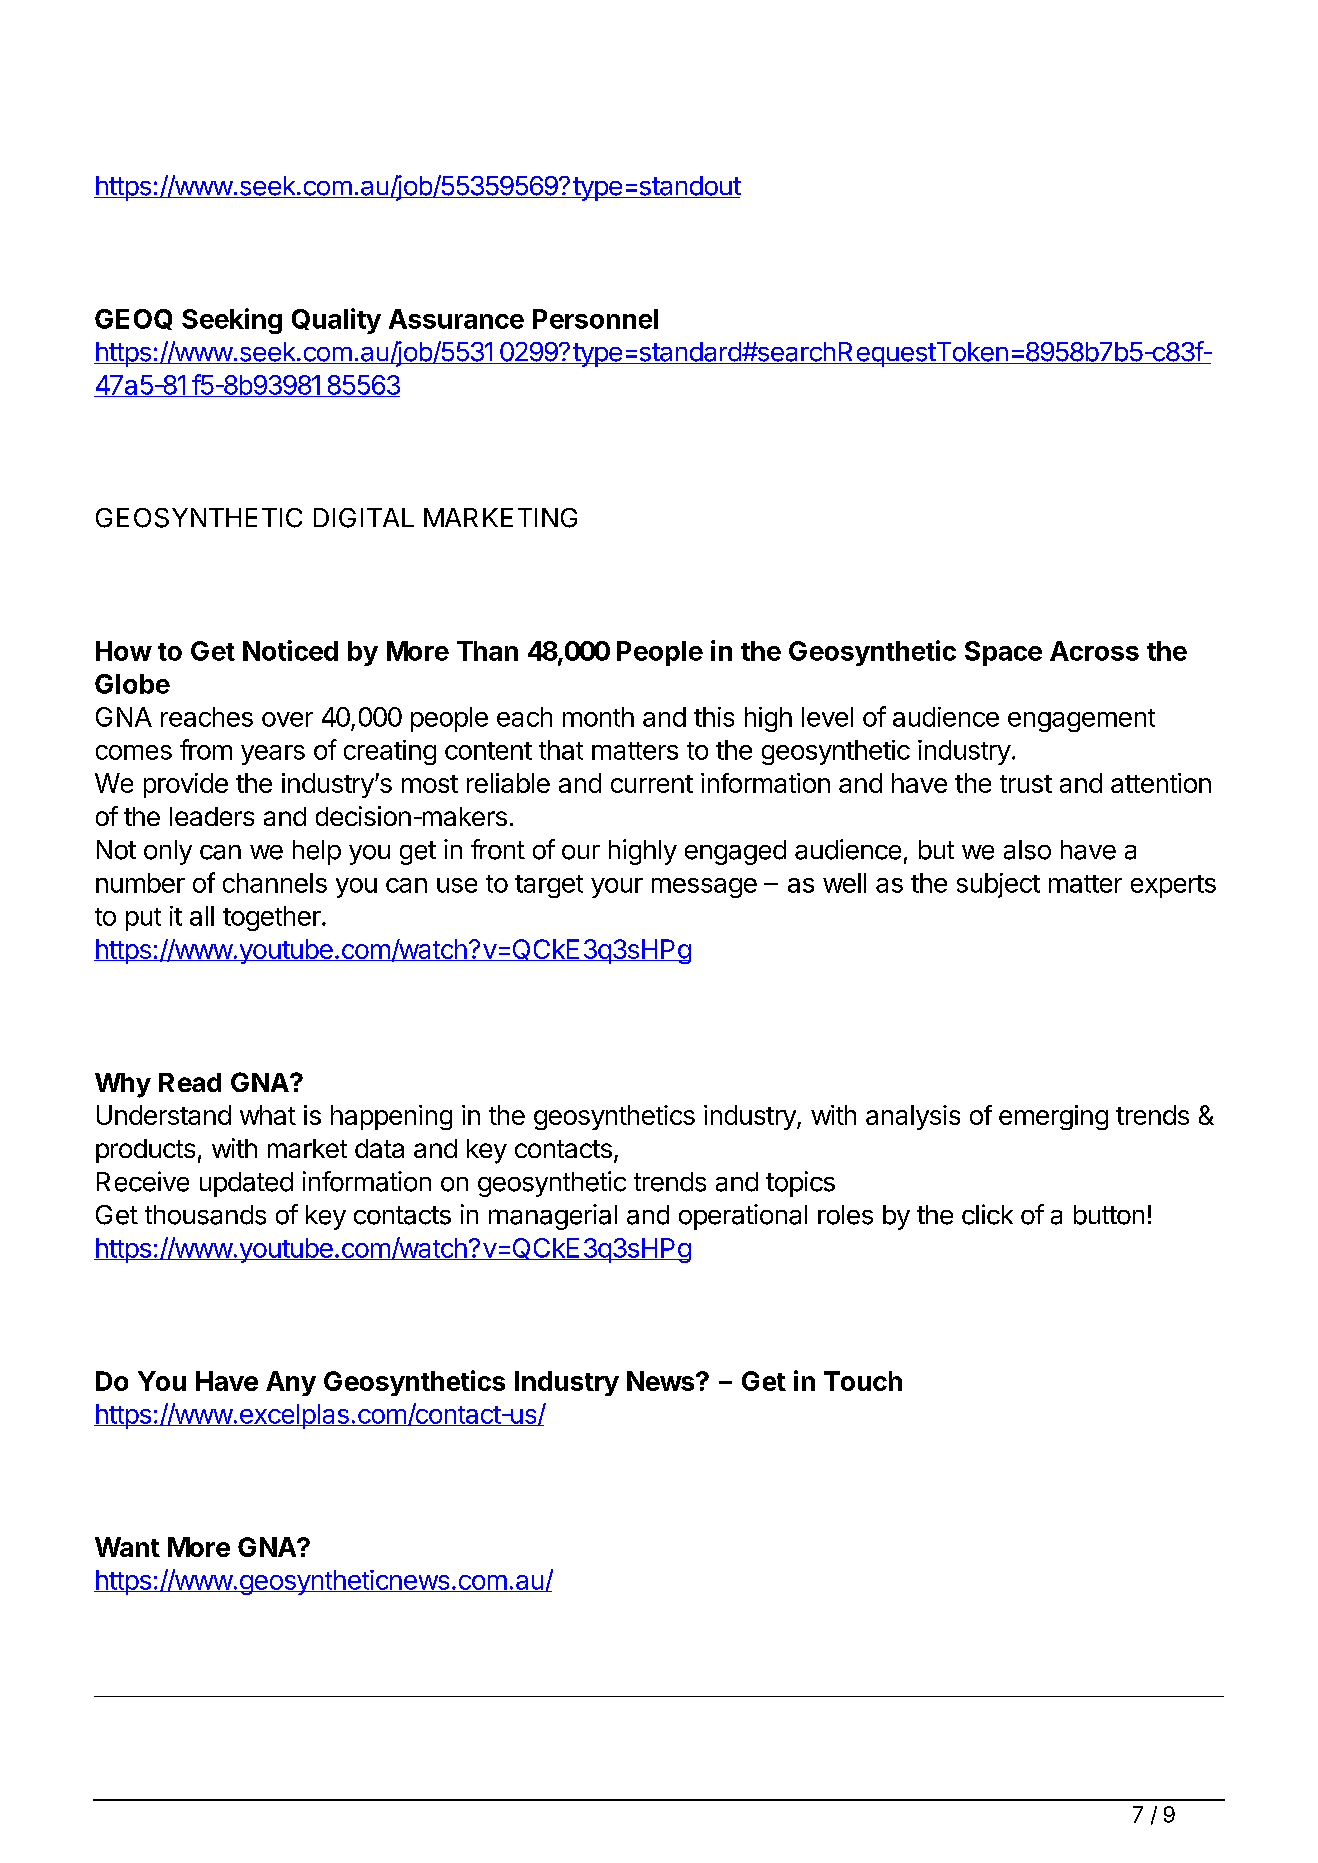  What do you see at coordinates (987, 1214) in the screenshot?
I see `click` at bounding box center [987, 1214].
